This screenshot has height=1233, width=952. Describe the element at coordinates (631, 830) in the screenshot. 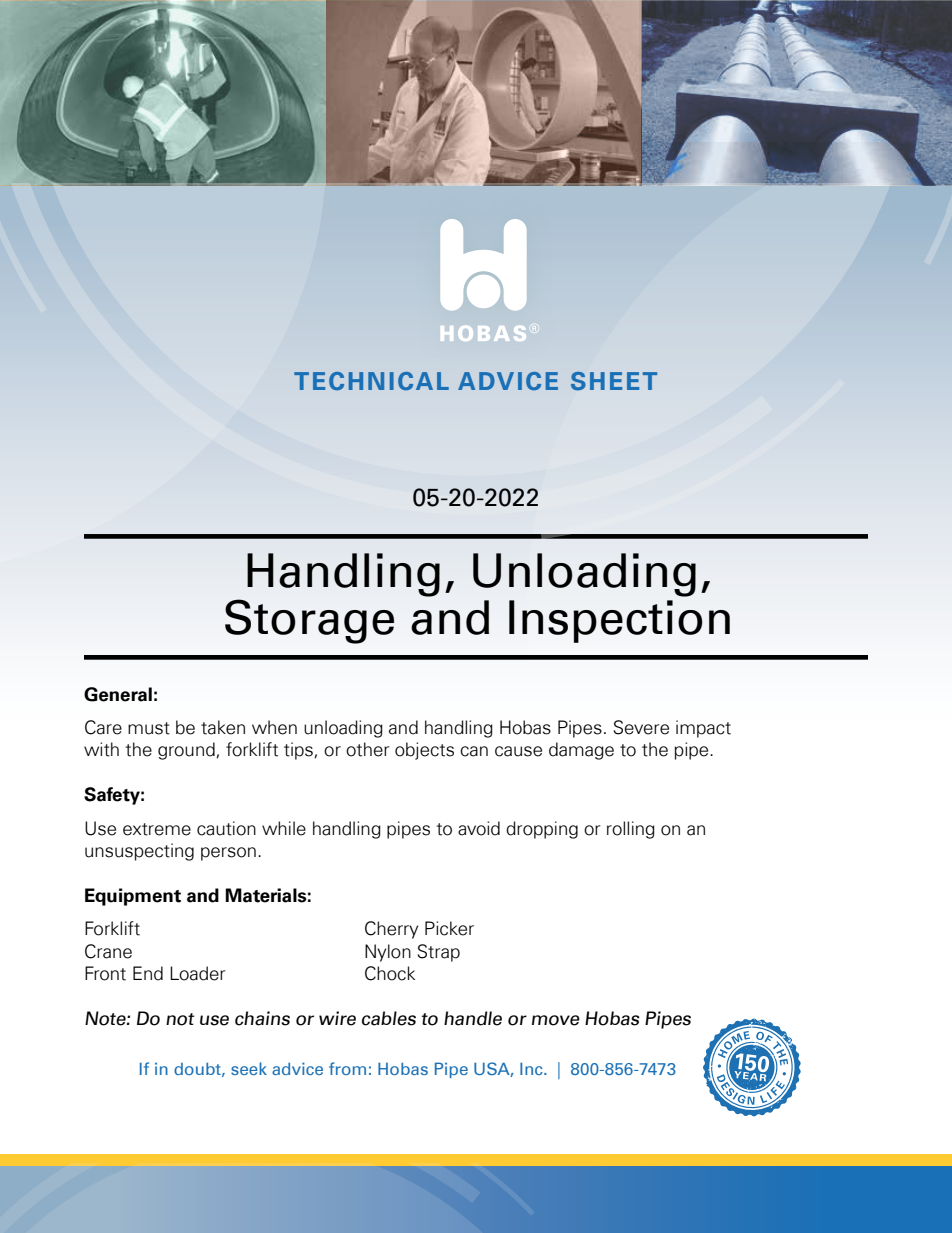

I see `rolling` at that location.
